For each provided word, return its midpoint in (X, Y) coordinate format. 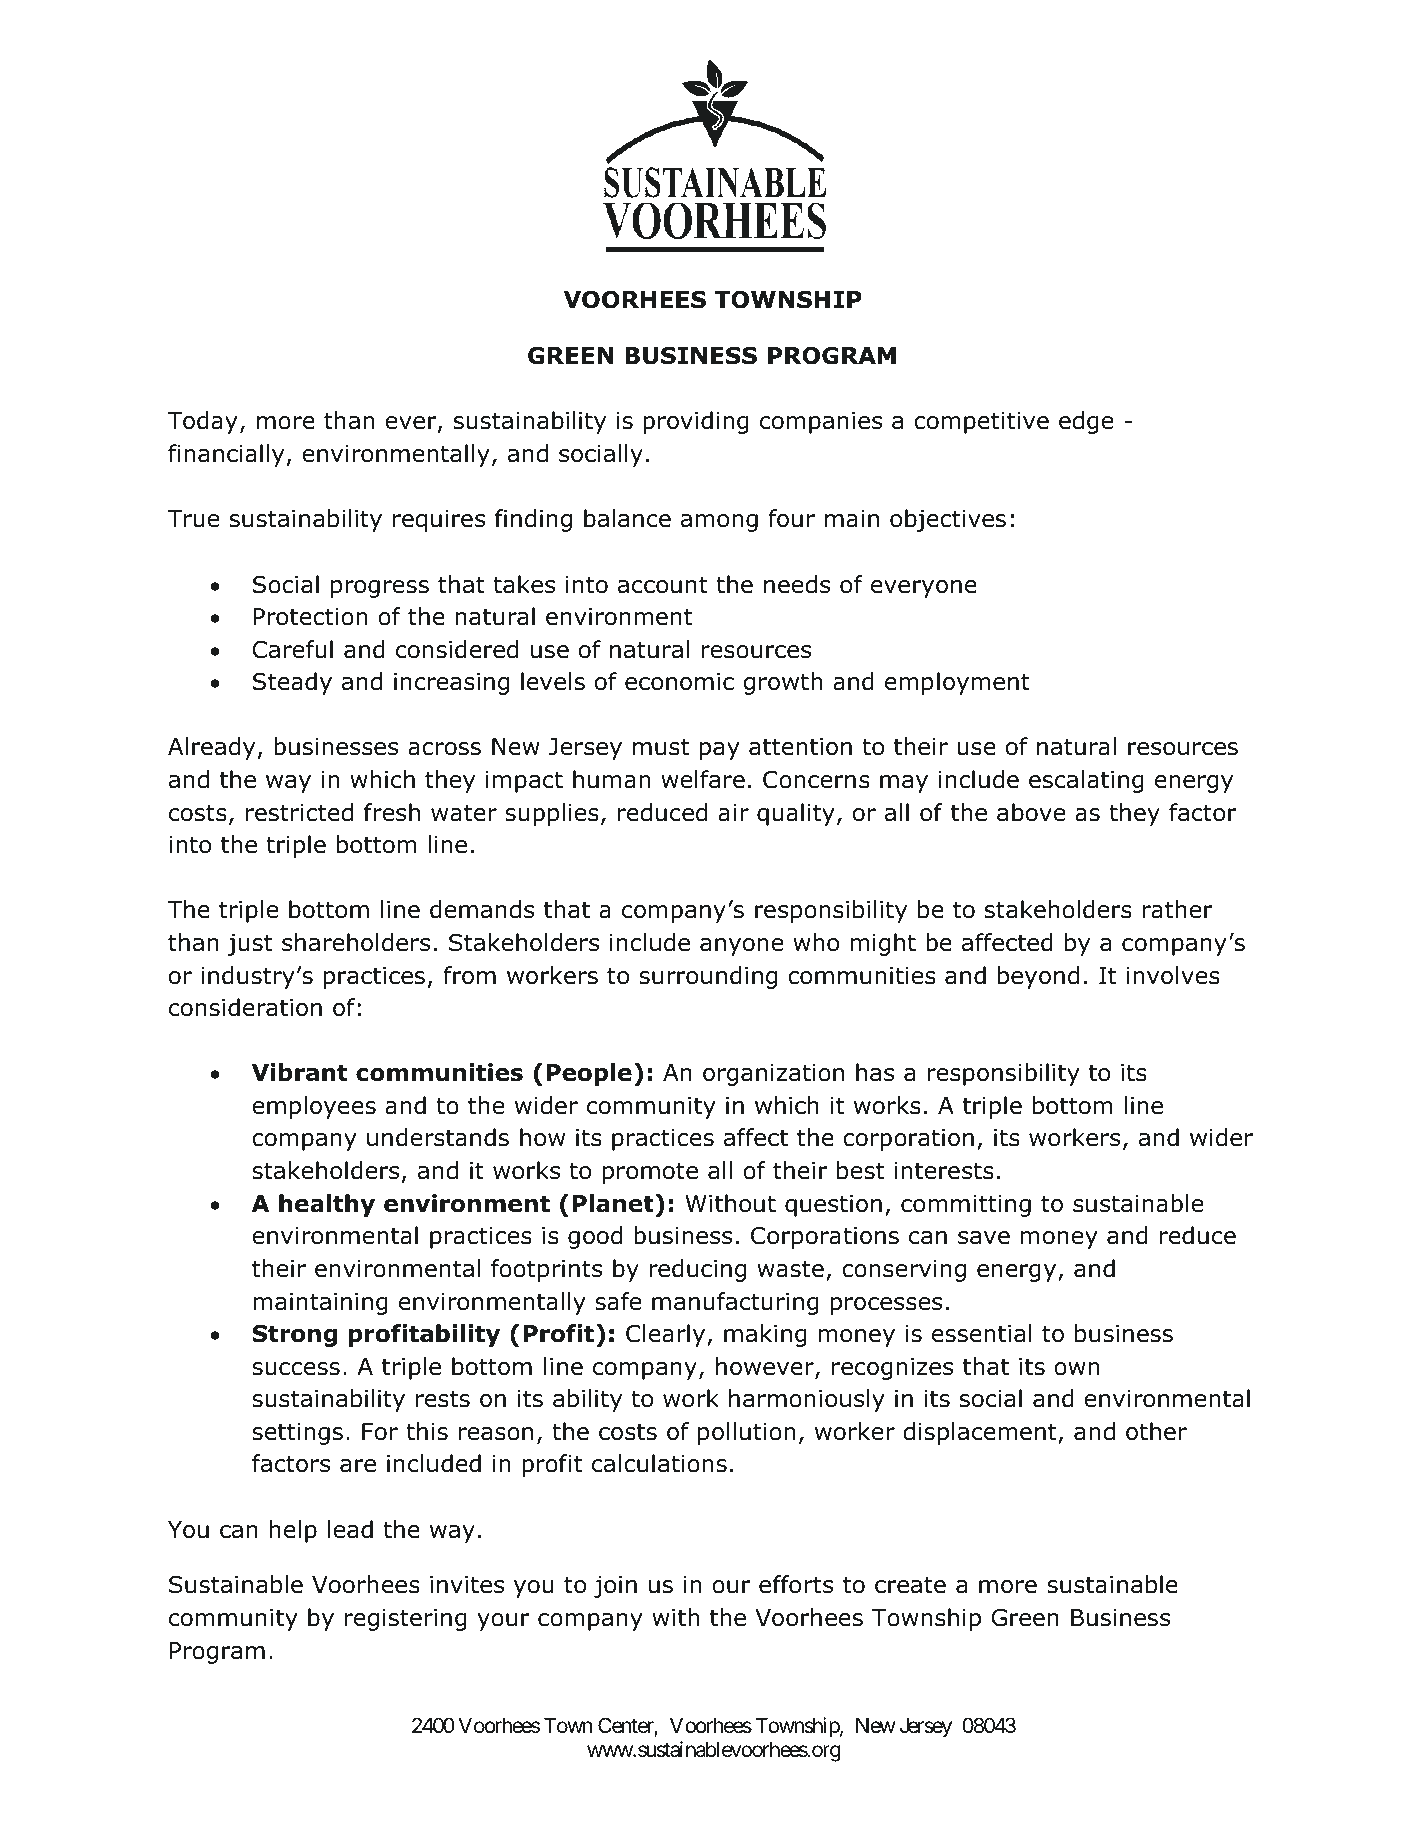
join (615, 1587)
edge (1086, 422)
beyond (1038, 977)
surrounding (708, 977)
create (910, 1585)
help (293, 1531)
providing (696, 422)
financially (226, 455)
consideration (245, 1007)
